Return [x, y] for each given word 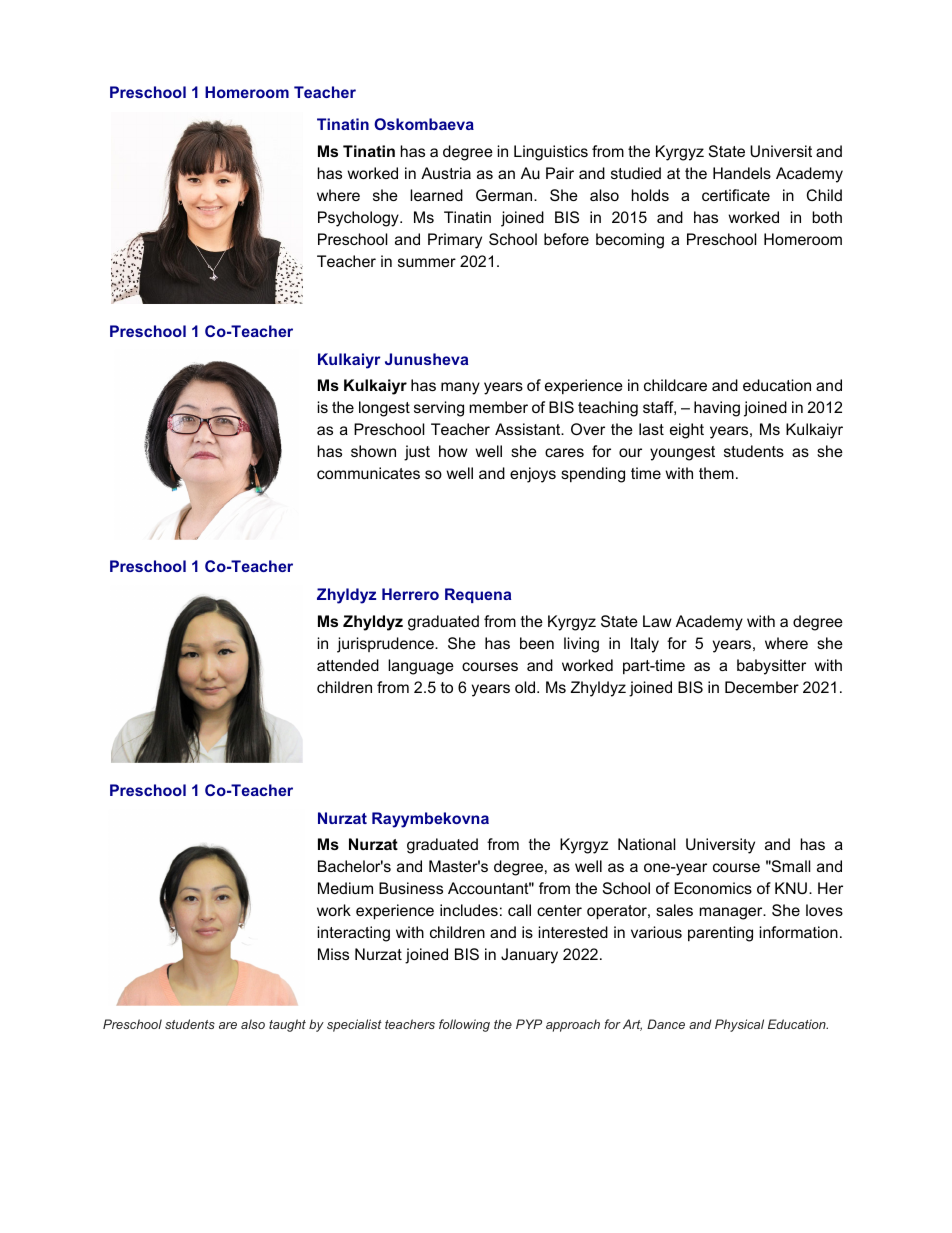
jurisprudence [386, 645]
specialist [354, 1025]
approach [573, 1025]
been [537, 643]
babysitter [771, 667]
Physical [739, 1025]
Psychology [359, 219]
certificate [736, 195]
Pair [560, 173]
